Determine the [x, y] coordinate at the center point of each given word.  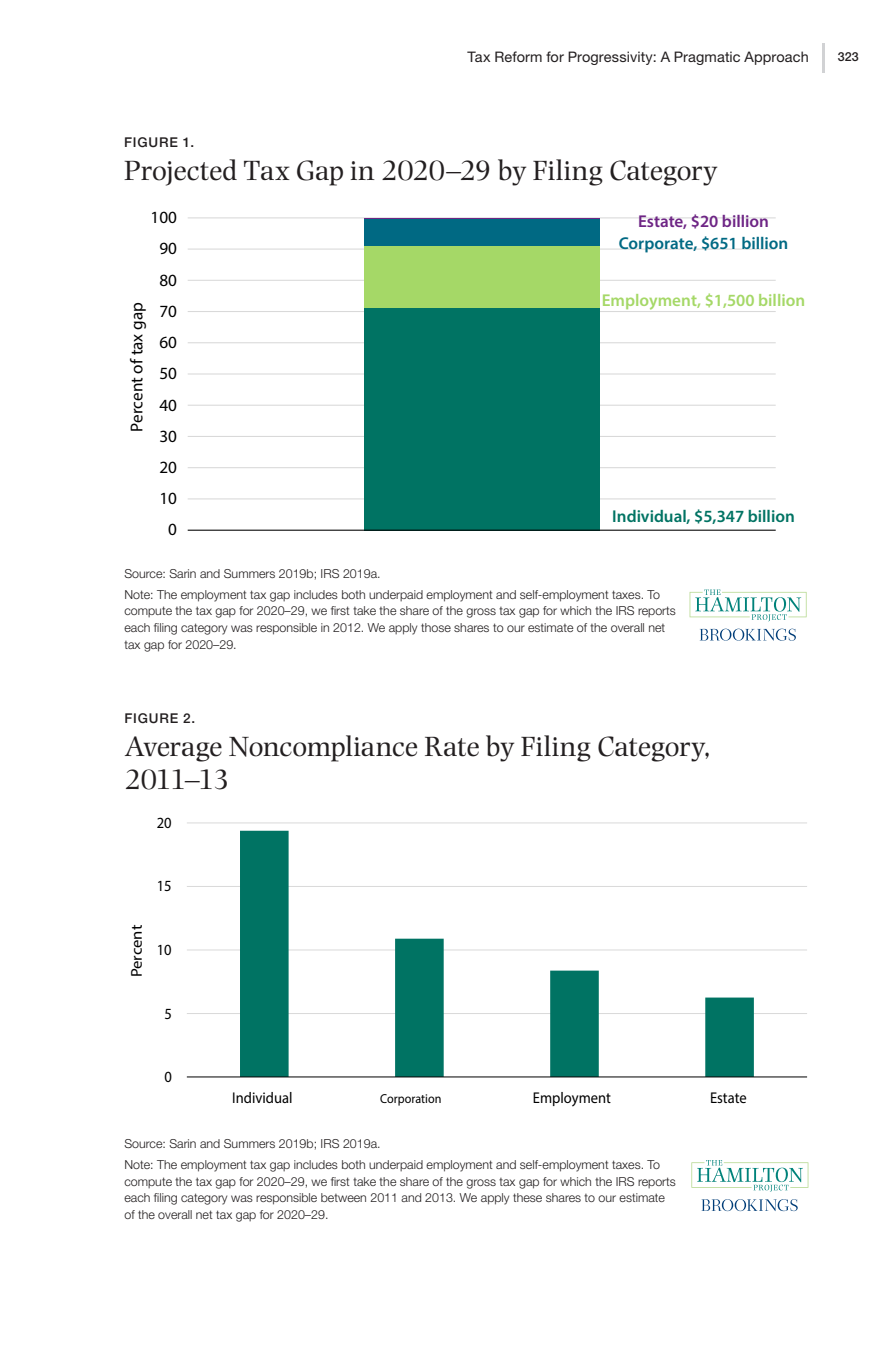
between [343, 1197]
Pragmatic [707, 58]
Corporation [410, 1100]
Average [173, 749]
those [436, 627]
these [527, 1197]
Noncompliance [323, 748]
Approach [776, 58]
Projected [180, 172]
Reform [518, 56]
